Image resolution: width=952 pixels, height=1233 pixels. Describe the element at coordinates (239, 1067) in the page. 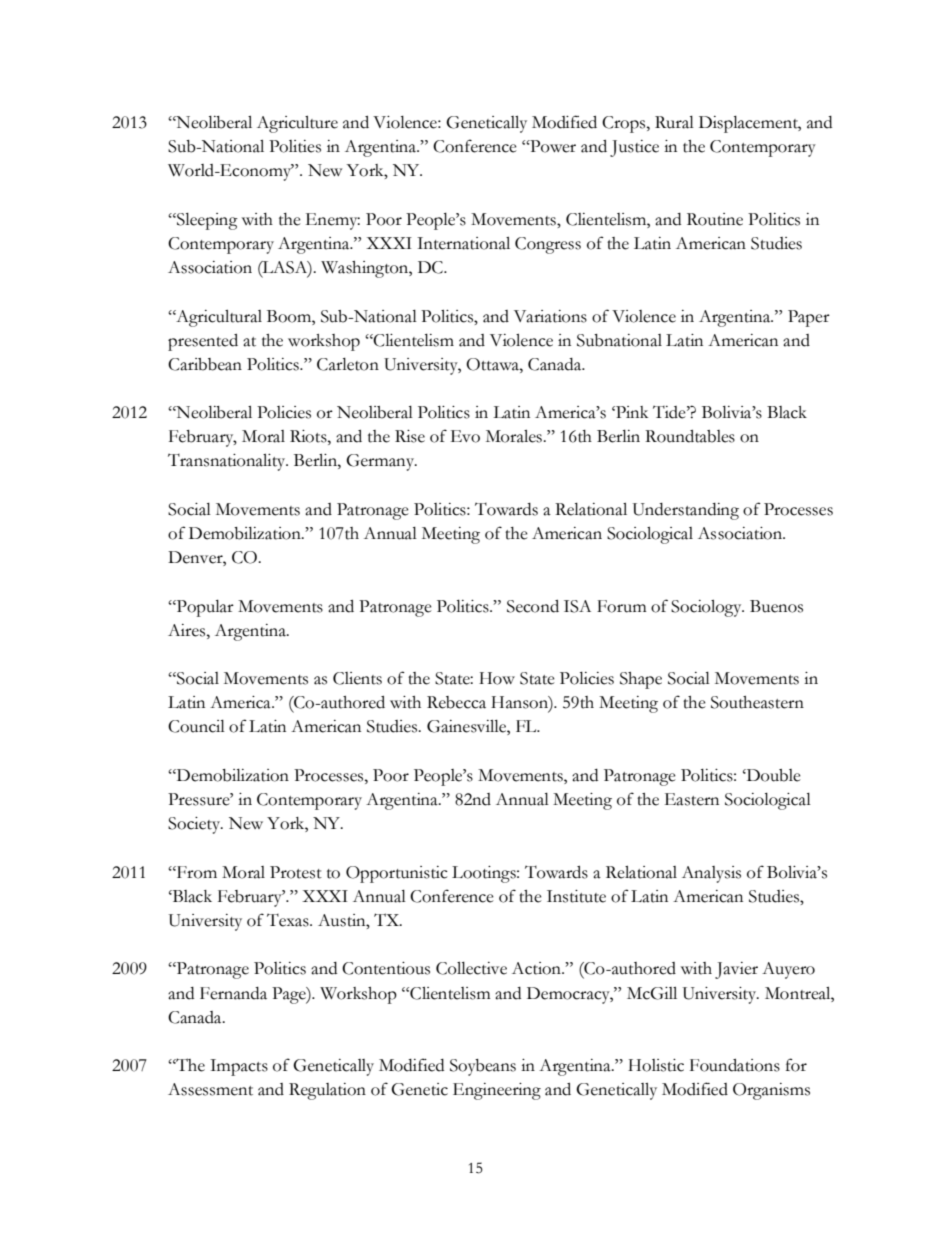

I see `Impacts` at that location.
